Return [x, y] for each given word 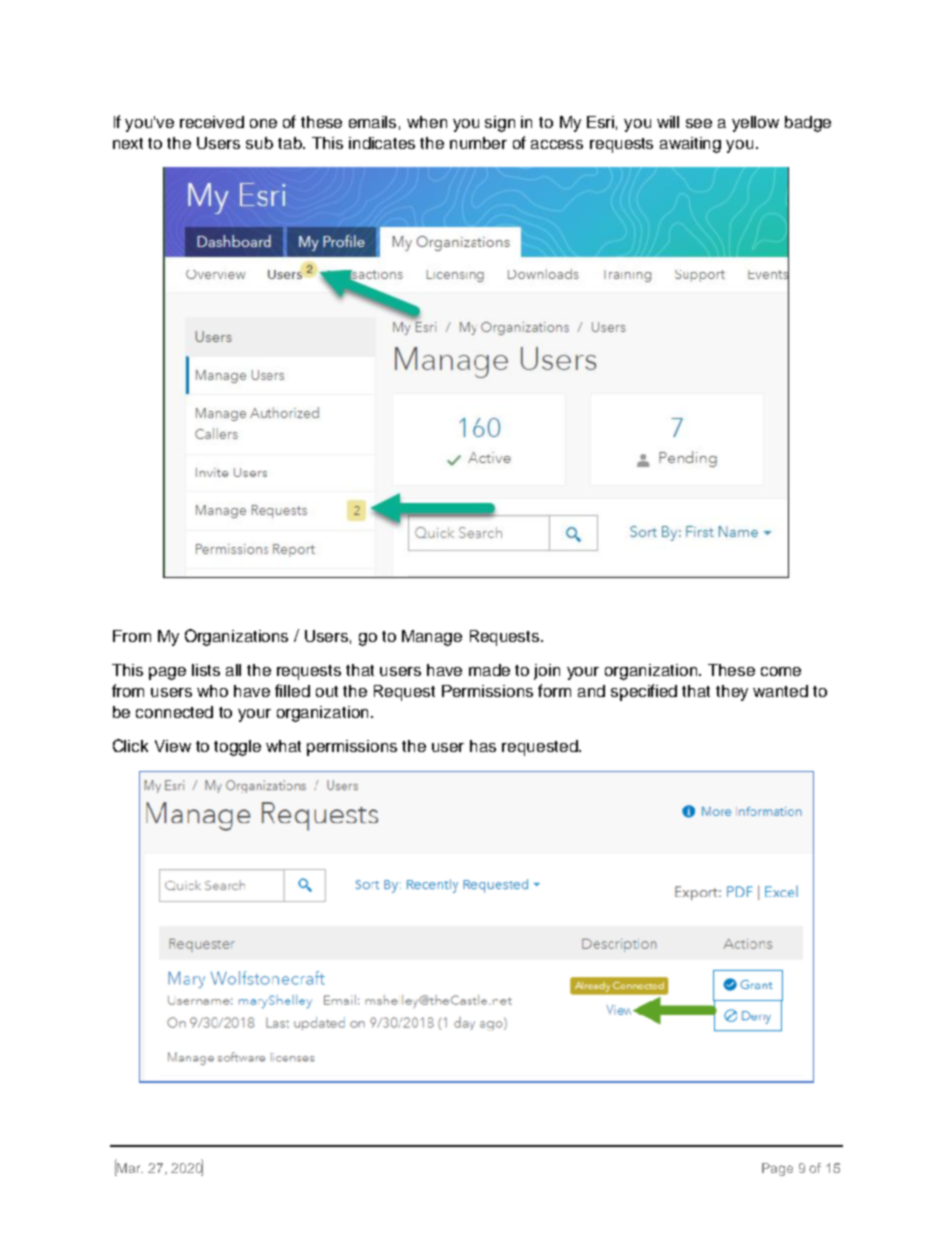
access [557, 144]
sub [259, 143]
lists [206, 670]
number [478, 143]
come [781, 671]
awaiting [690, 145]
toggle [237, 748]
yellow [755, 124]
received [212, 122]
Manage [432, 638]
